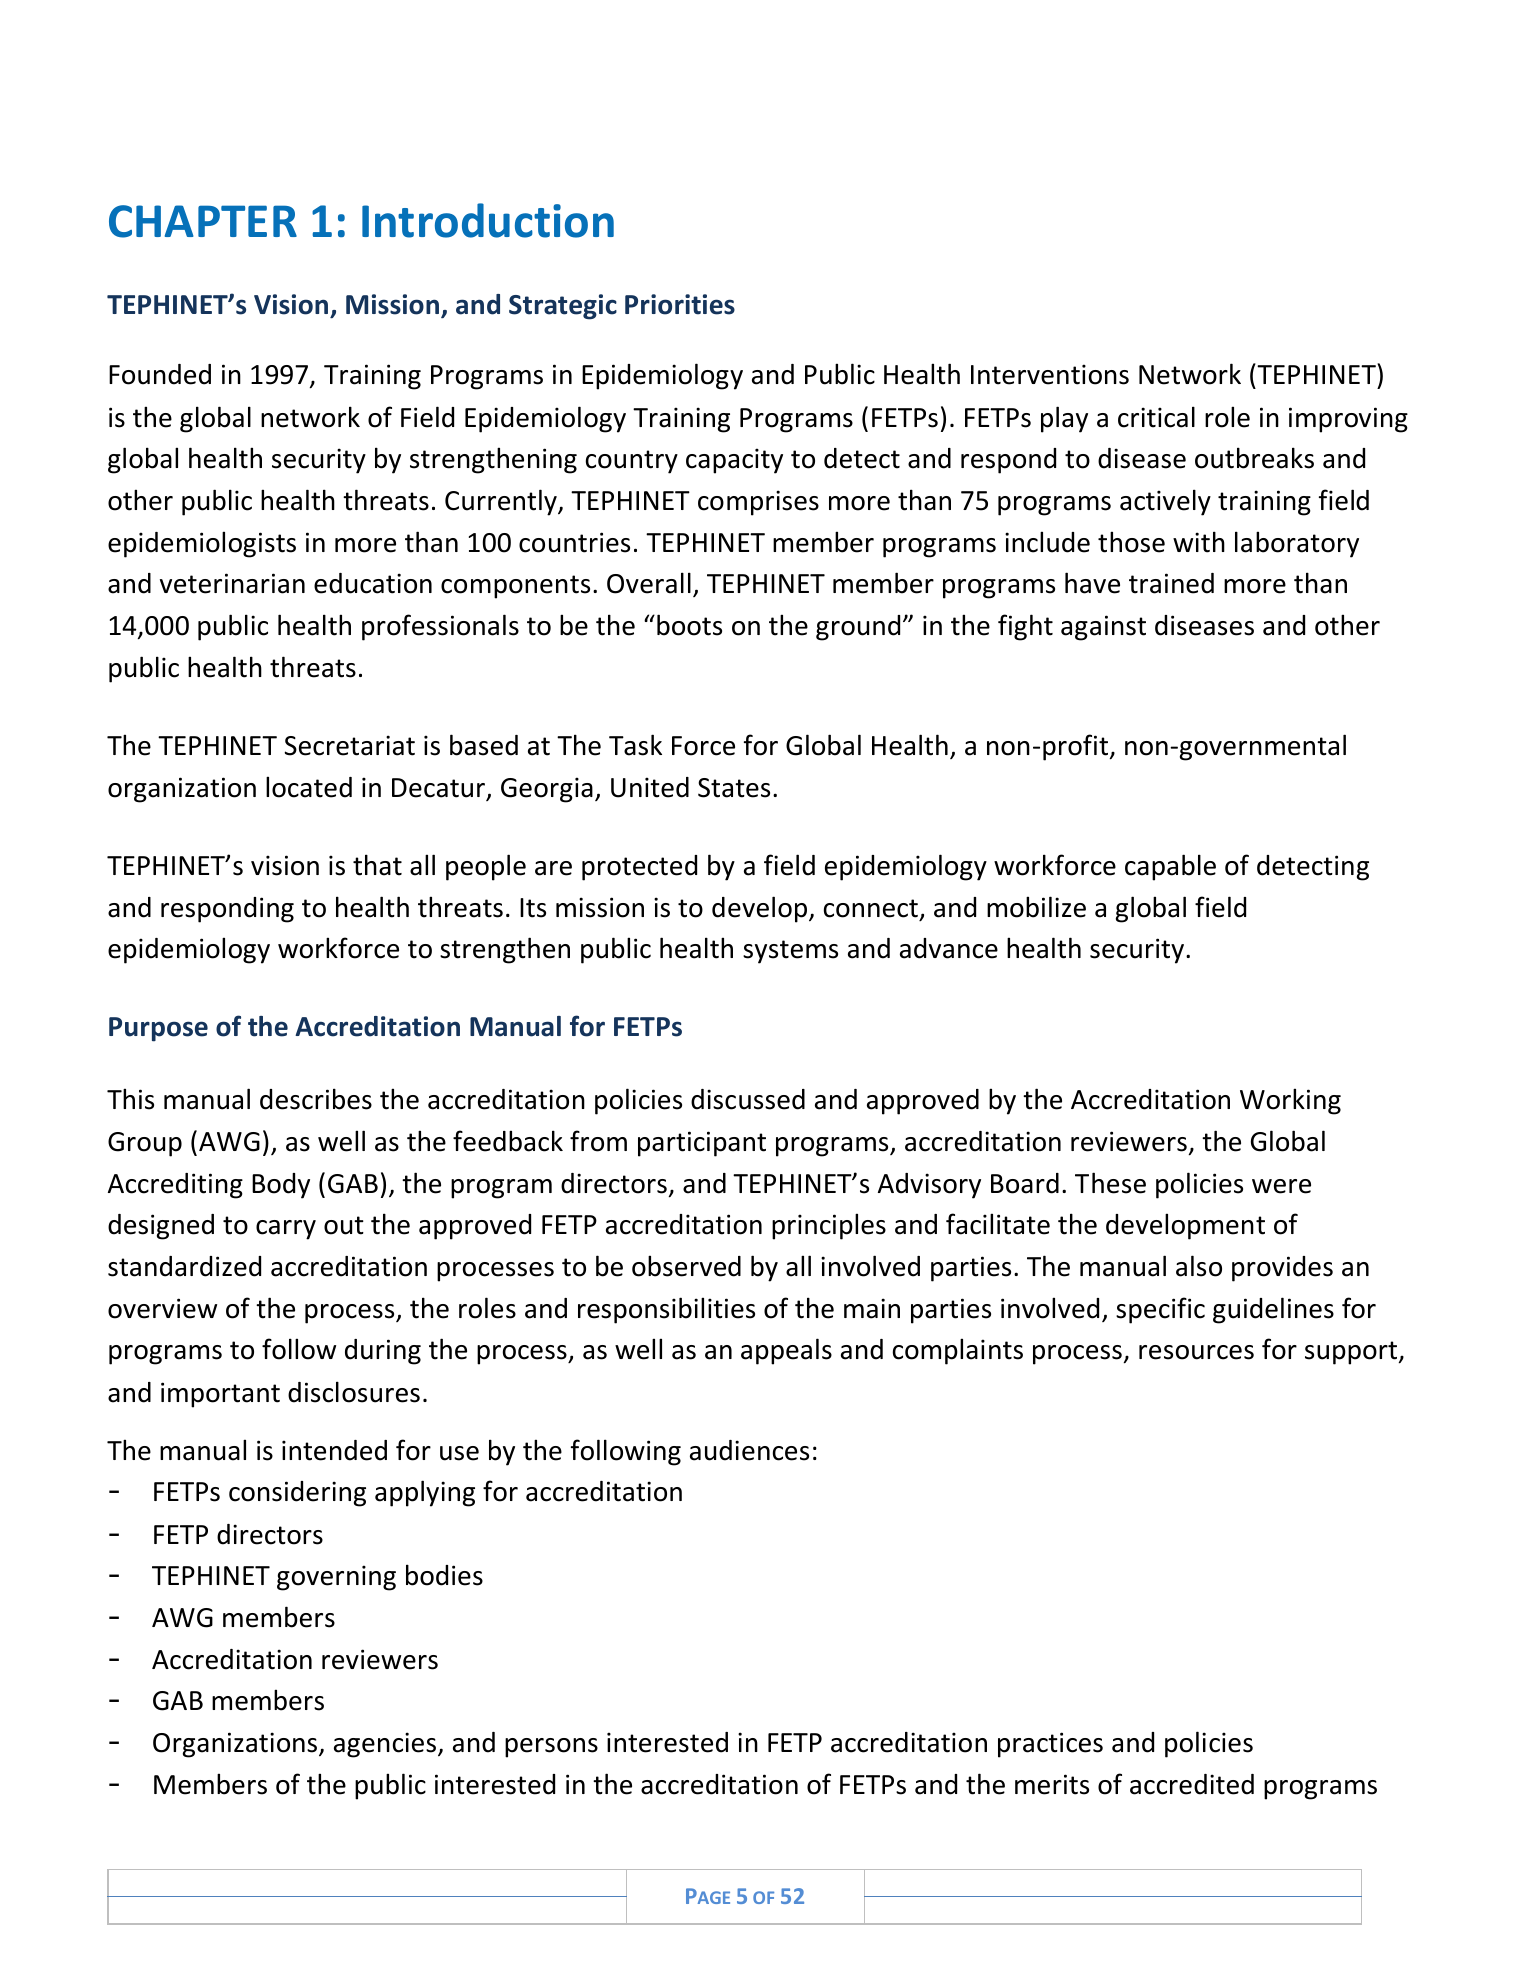  I want to click on also, so click(1199, 1266).
